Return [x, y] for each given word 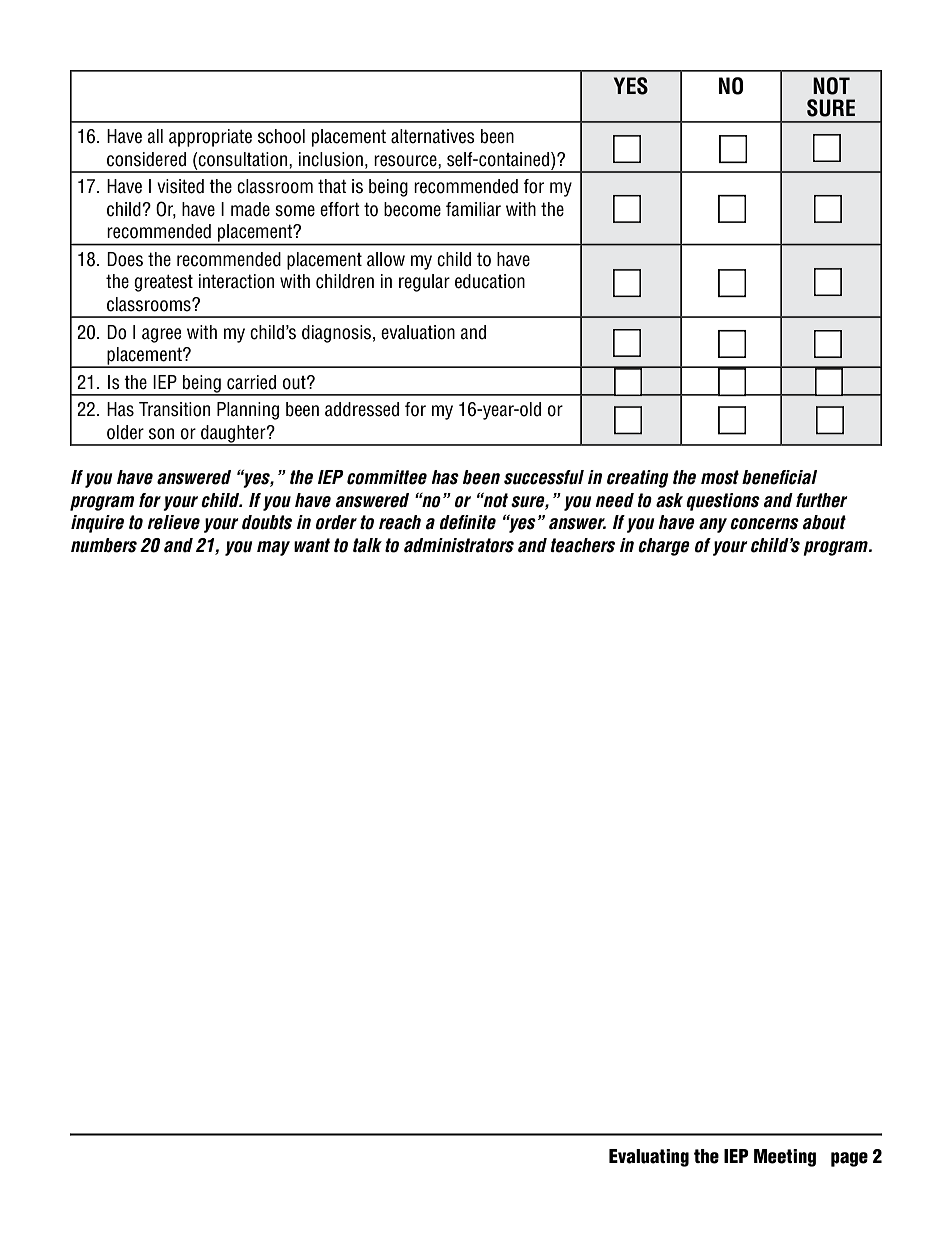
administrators [459, 545]
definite [467, 522]
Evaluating [649, 1158]
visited [180, 186]
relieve [173, 522]
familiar [473, 209]
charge [664, 547]
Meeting [785, 1158]
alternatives [433, 136]
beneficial [779, 477]
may [273, 548]
